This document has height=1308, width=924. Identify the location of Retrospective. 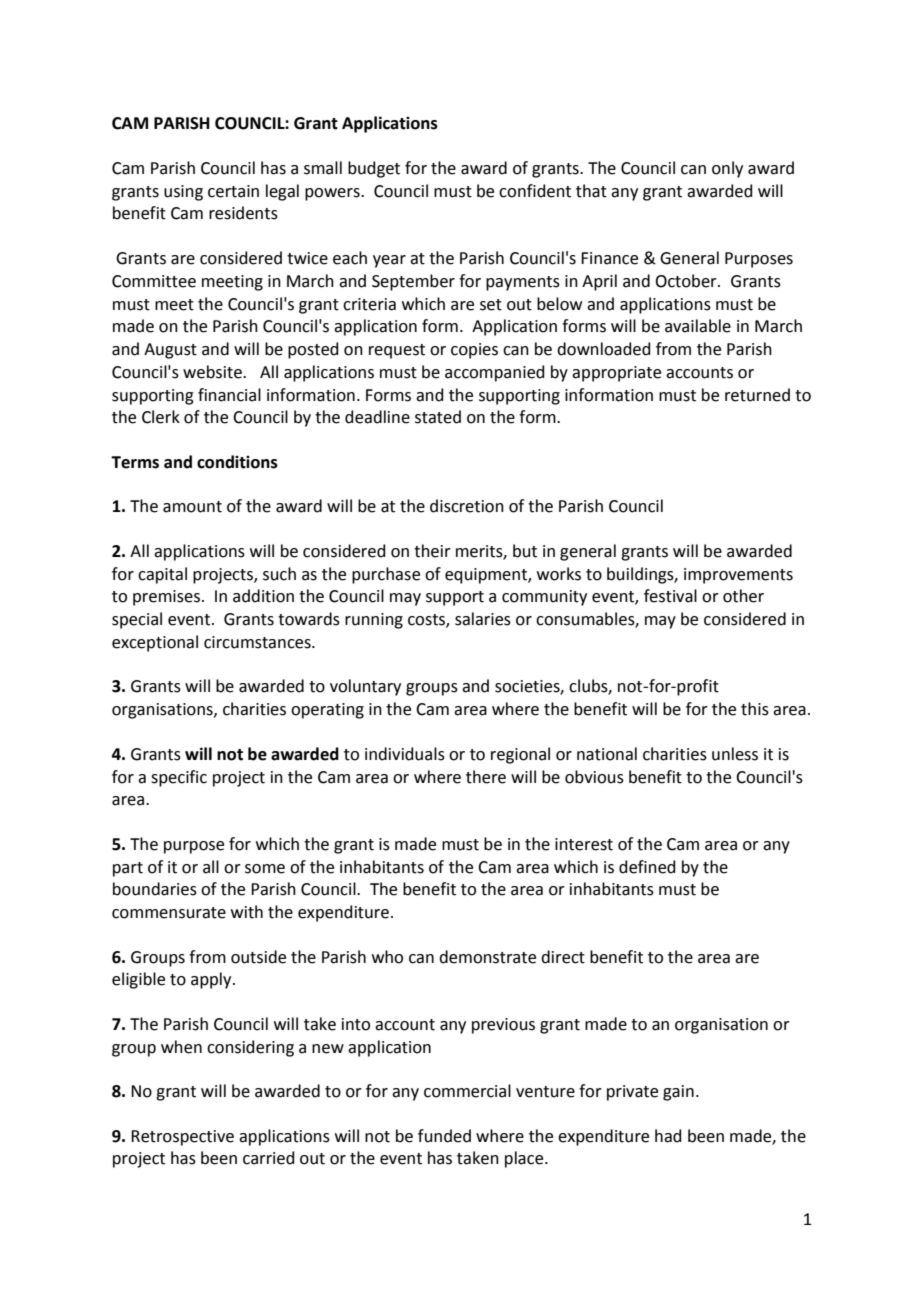
(182, 1138).
